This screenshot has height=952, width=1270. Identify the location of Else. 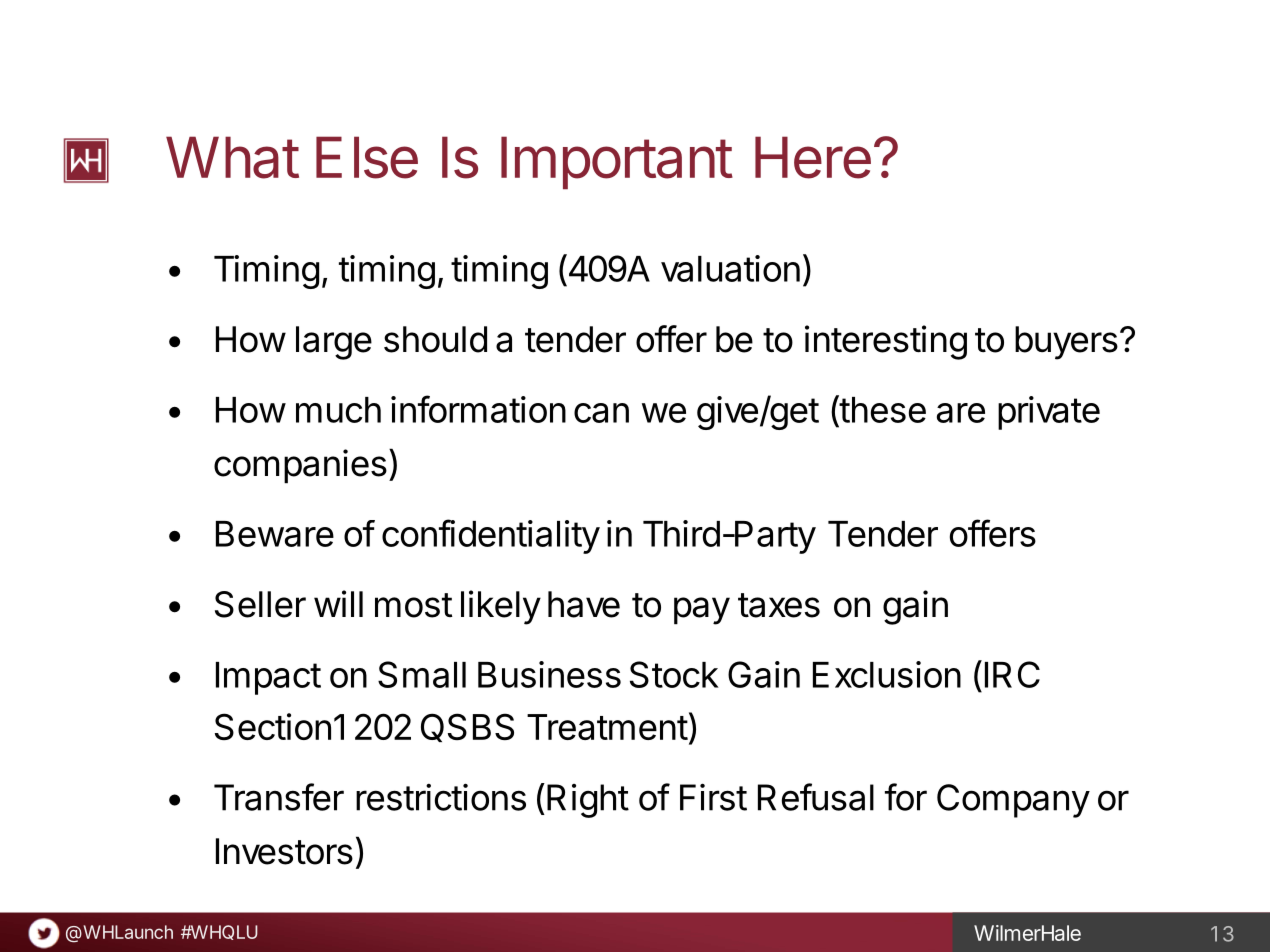
(367, 157).
